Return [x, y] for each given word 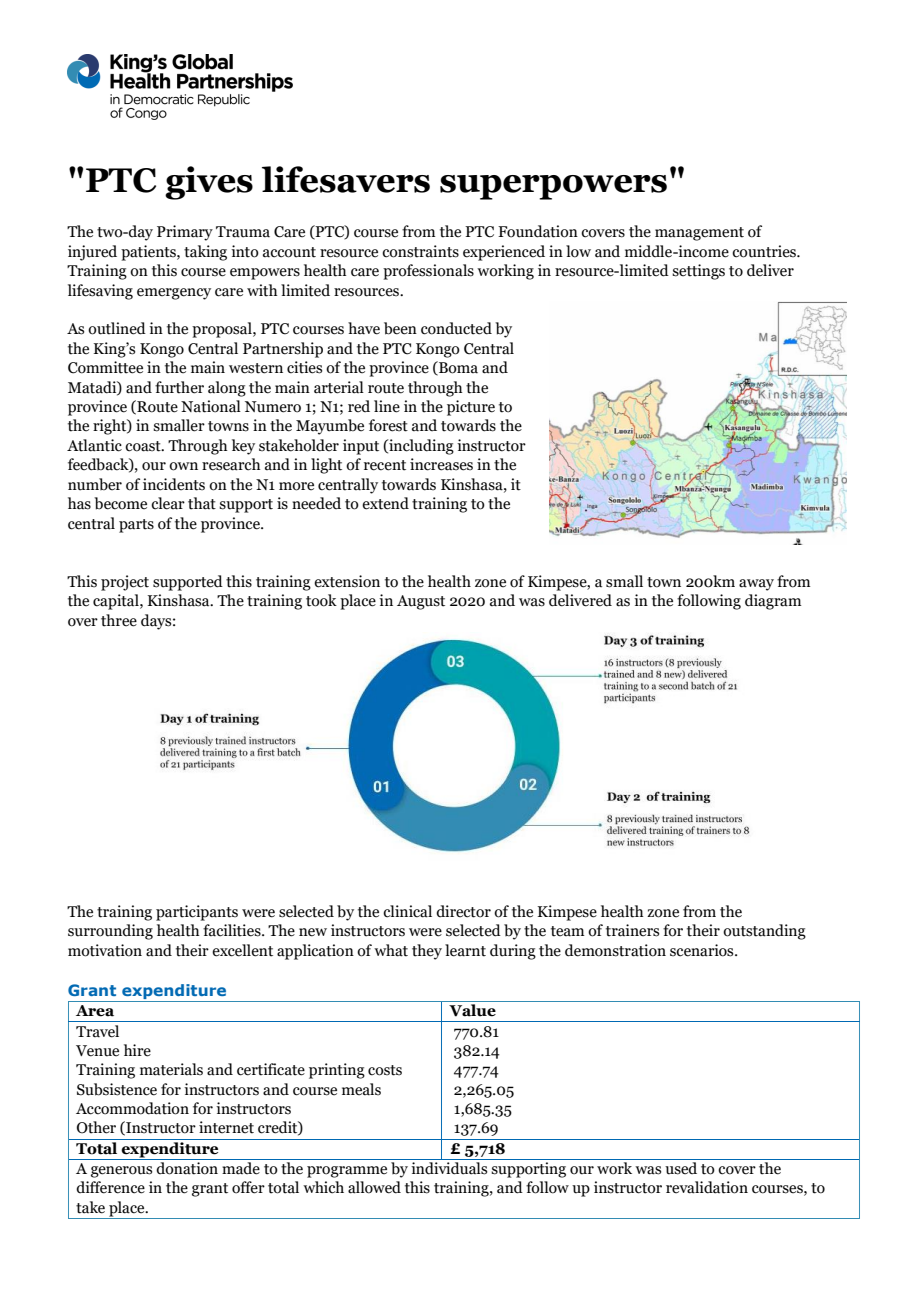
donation [187, 1168]
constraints [420, 251]
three [119, 620]
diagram [773, 602]
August [421, 602]
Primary [185, 233]
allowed [374, 1187]
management [699, 234]
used [681, 1168]
